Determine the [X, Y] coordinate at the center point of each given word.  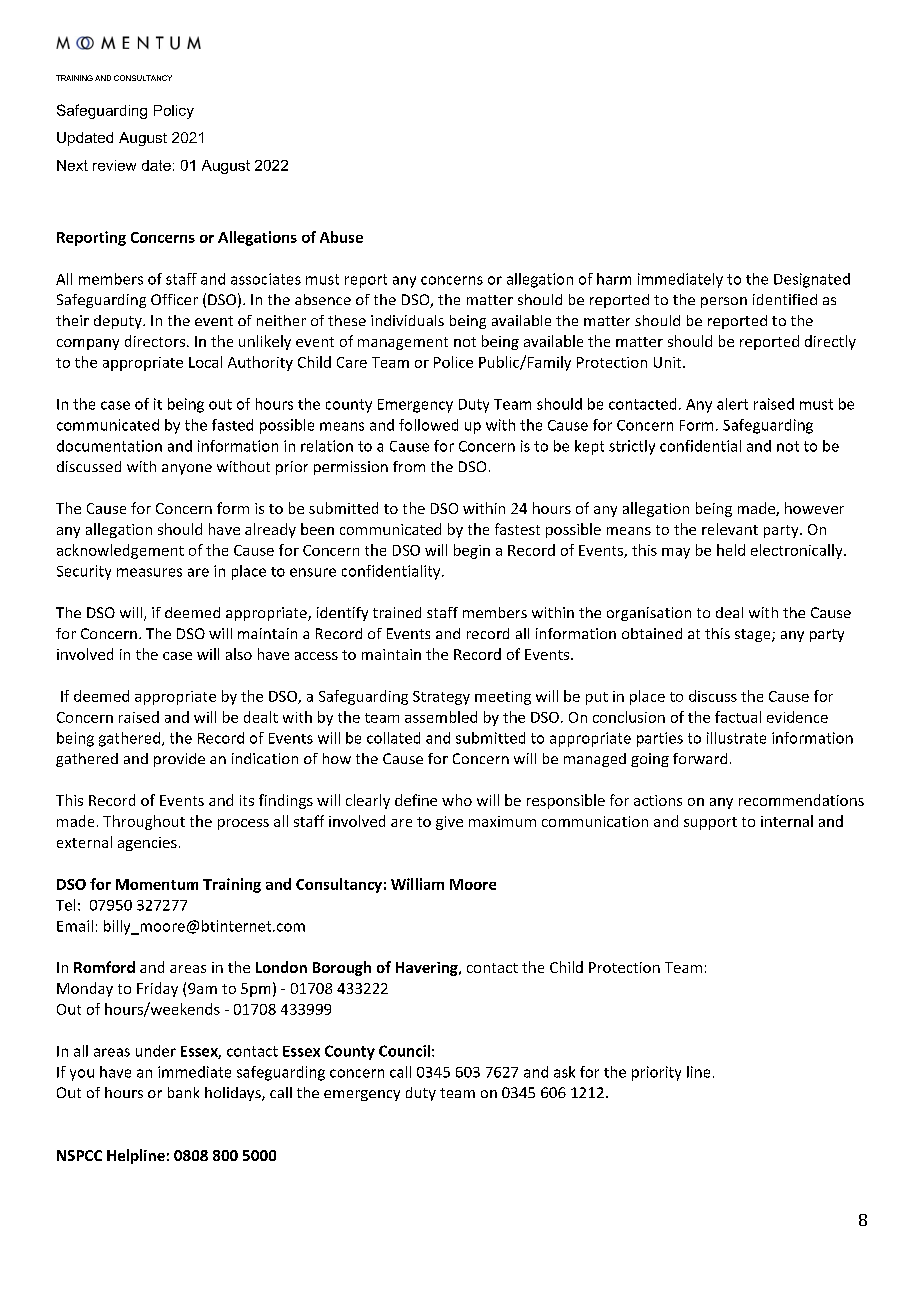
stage [754, 635]
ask [564, 1072]
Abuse [341, 237]
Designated [812, 280]
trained [397, 612]
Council [404, 1051]
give [449, 823]
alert [732, 404]
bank [183, 1092]
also [239, 654]
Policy [174, 112]
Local [205, 362]
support [710, 823]
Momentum [157, 884]
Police [453, 362]
